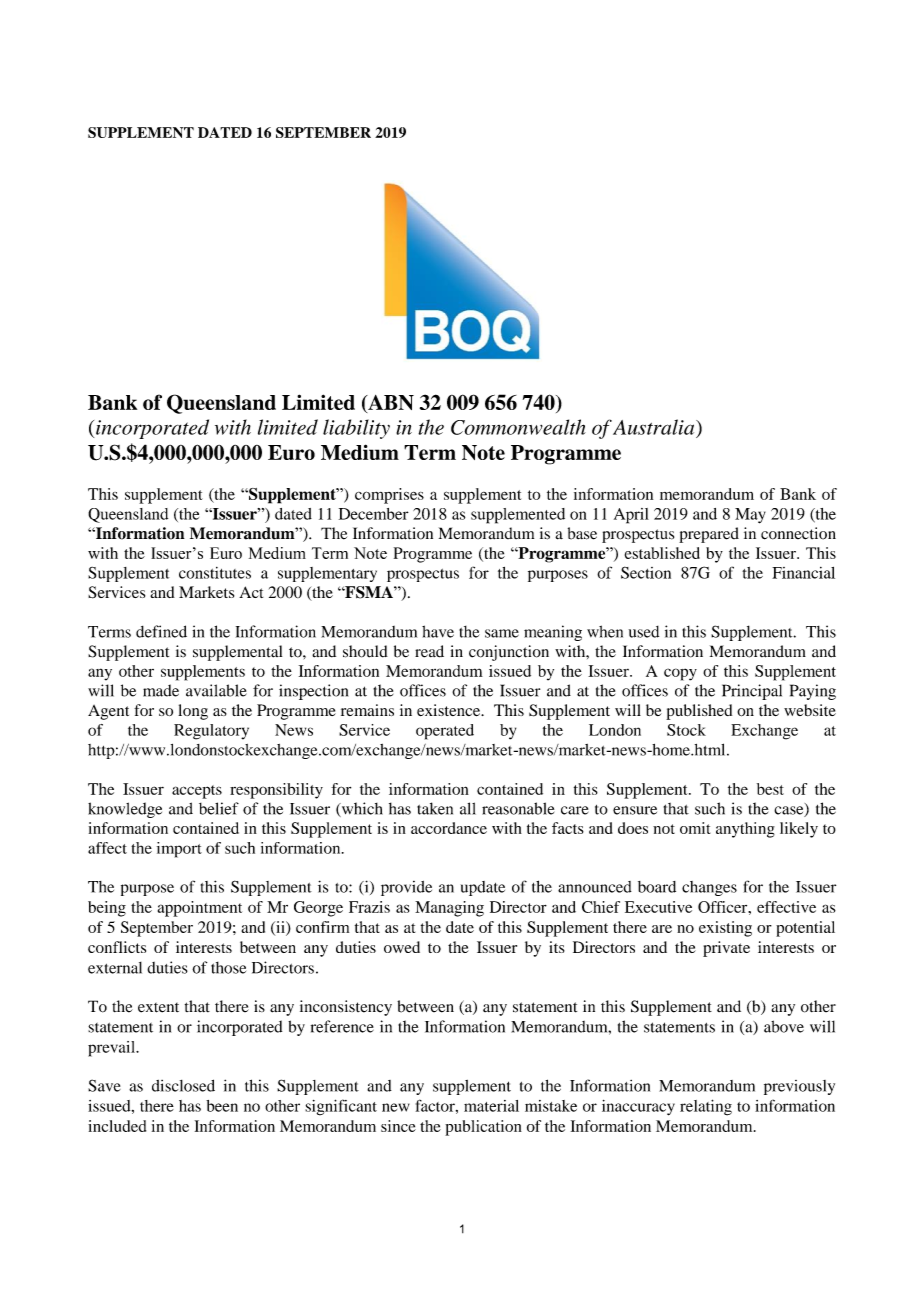  Describe the element at coordinates (197, 792) in the screenshot. I see `accepts` at that location.
